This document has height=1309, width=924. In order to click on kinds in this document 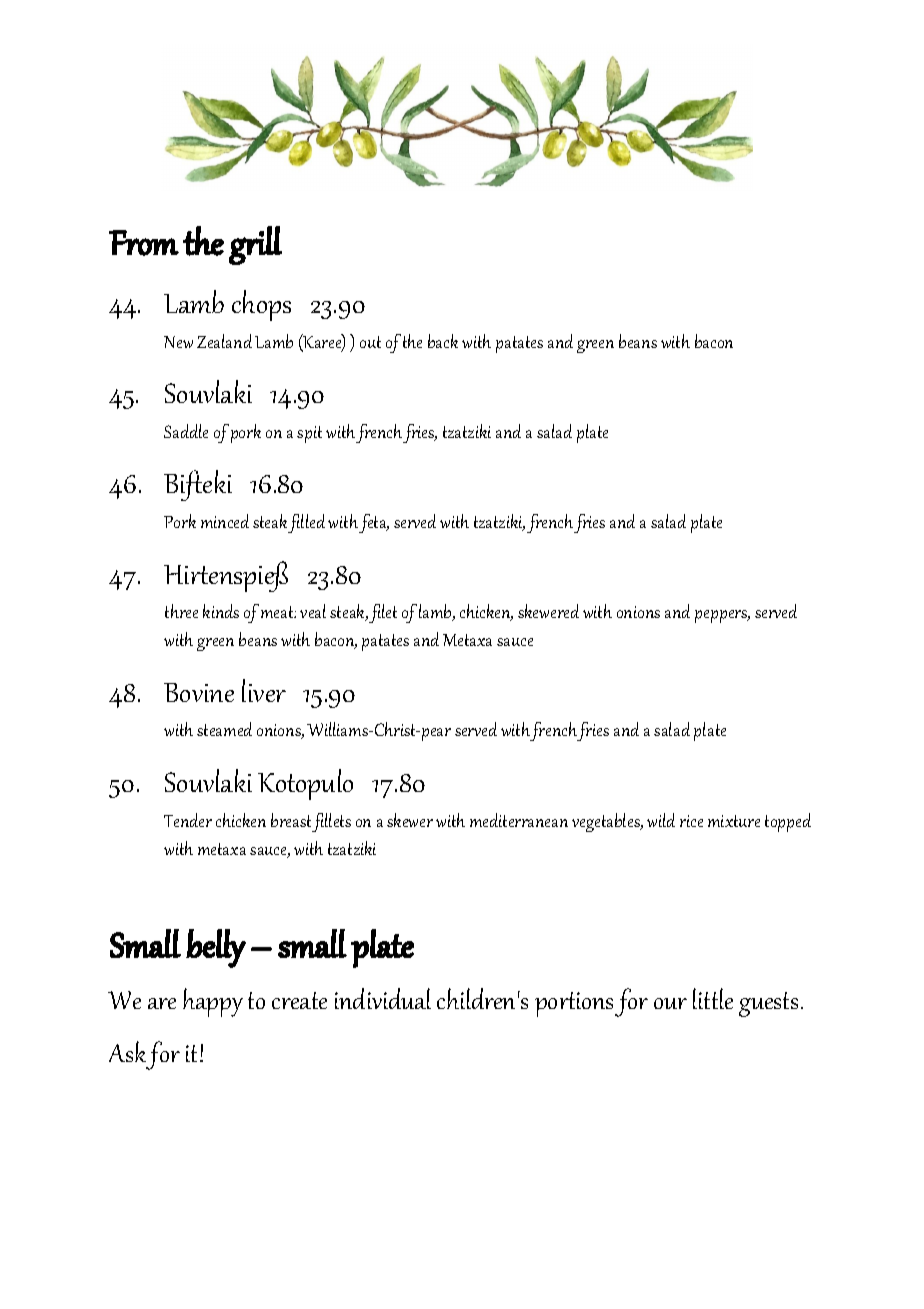, I will do `click(221, 611)`.
